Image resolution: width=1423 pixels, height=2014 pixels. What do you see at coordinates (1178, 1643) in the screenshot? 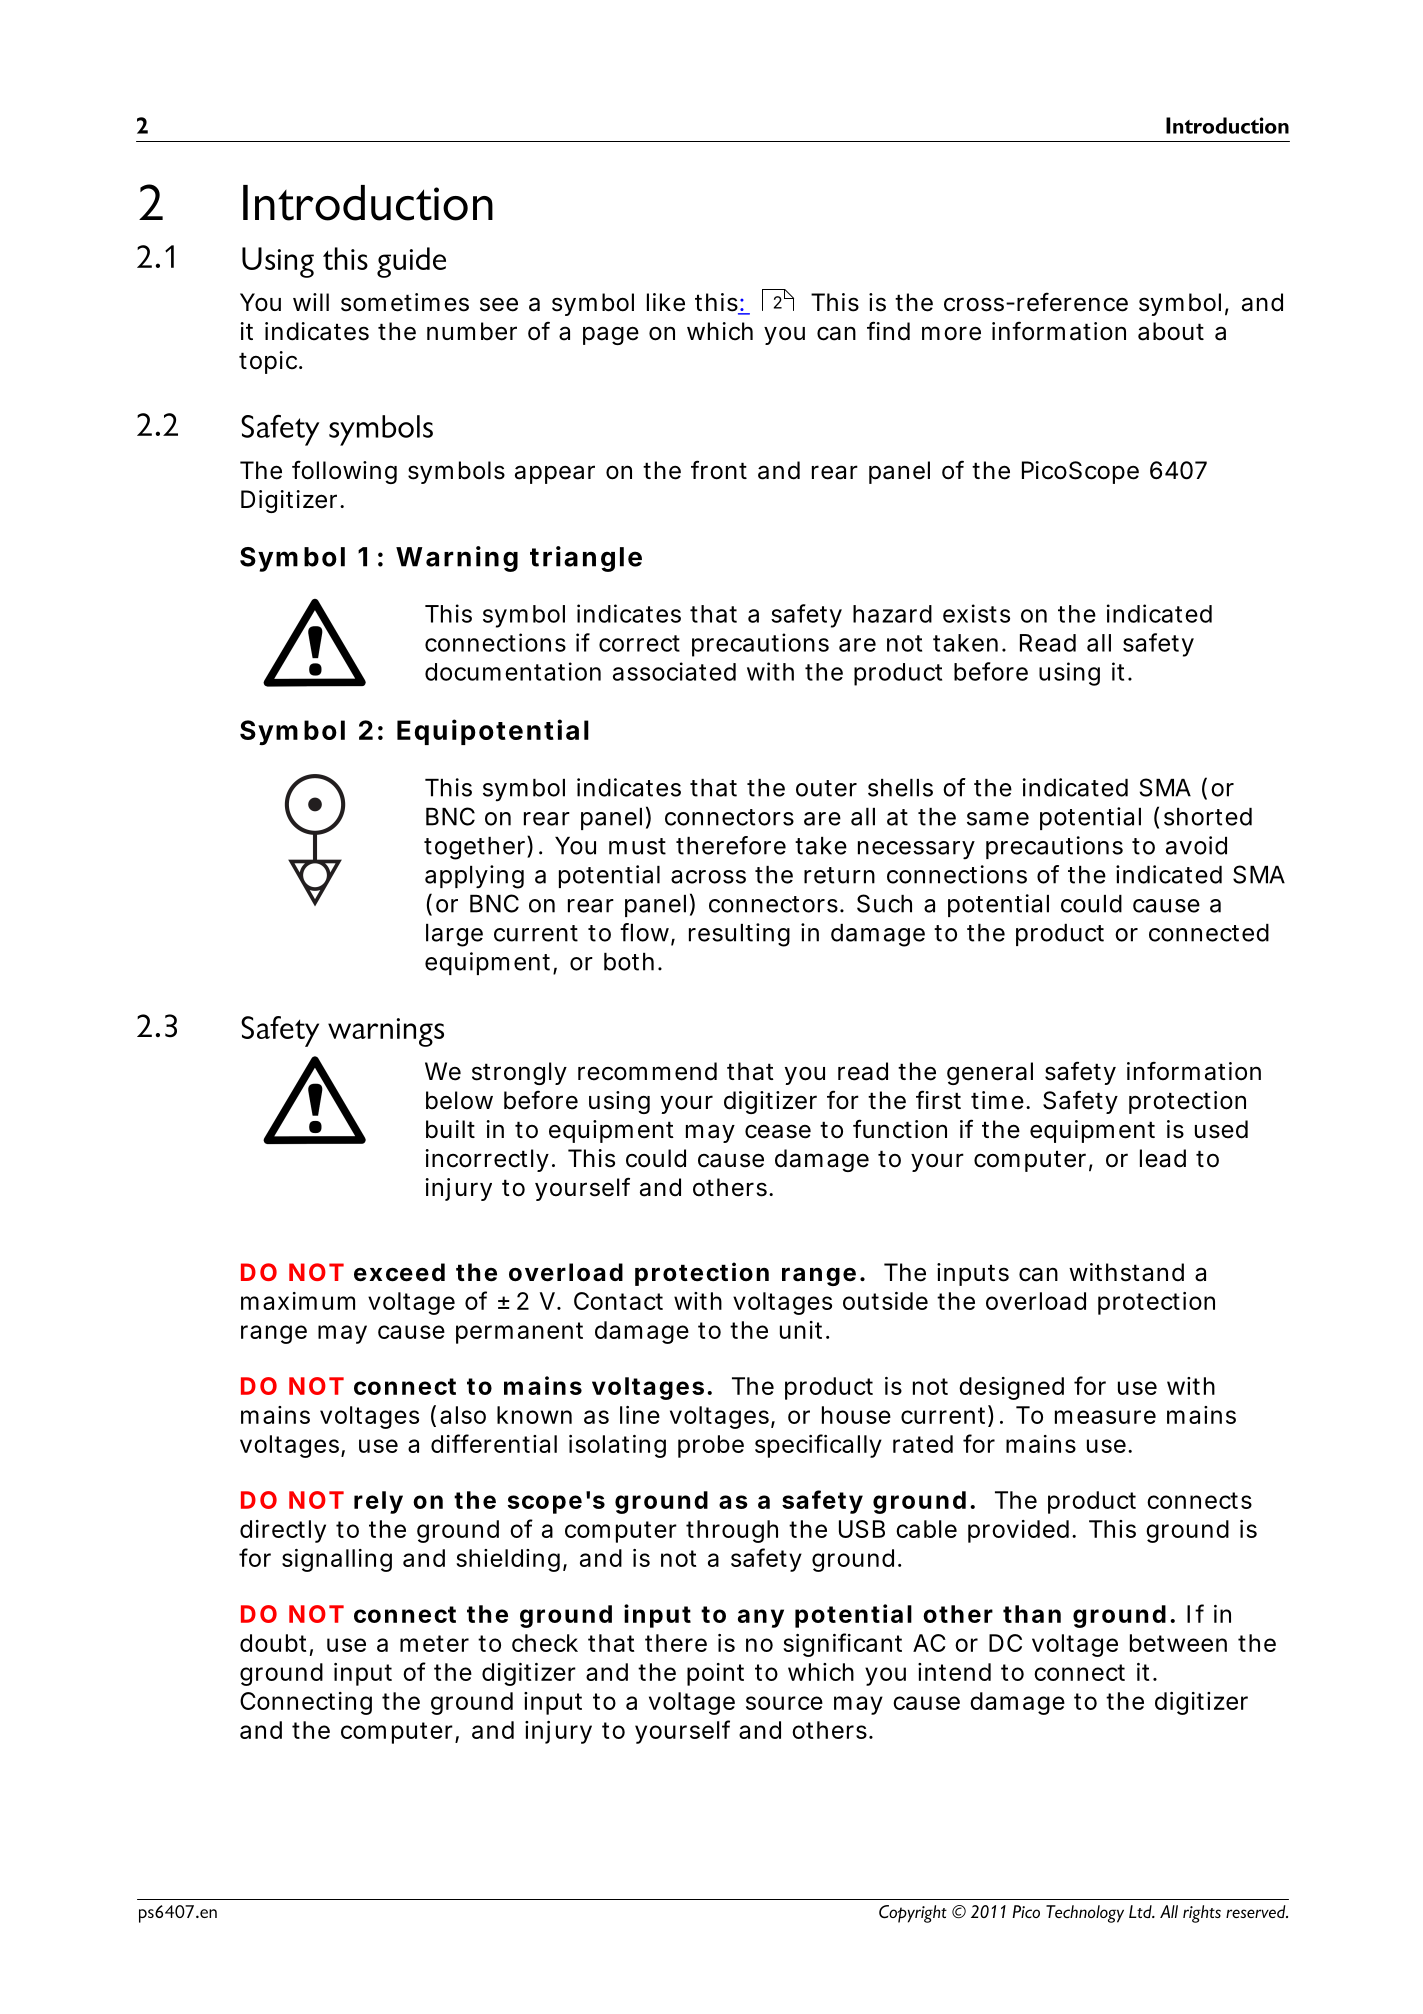
I see `between` at bounding box center [1178, 1643].
